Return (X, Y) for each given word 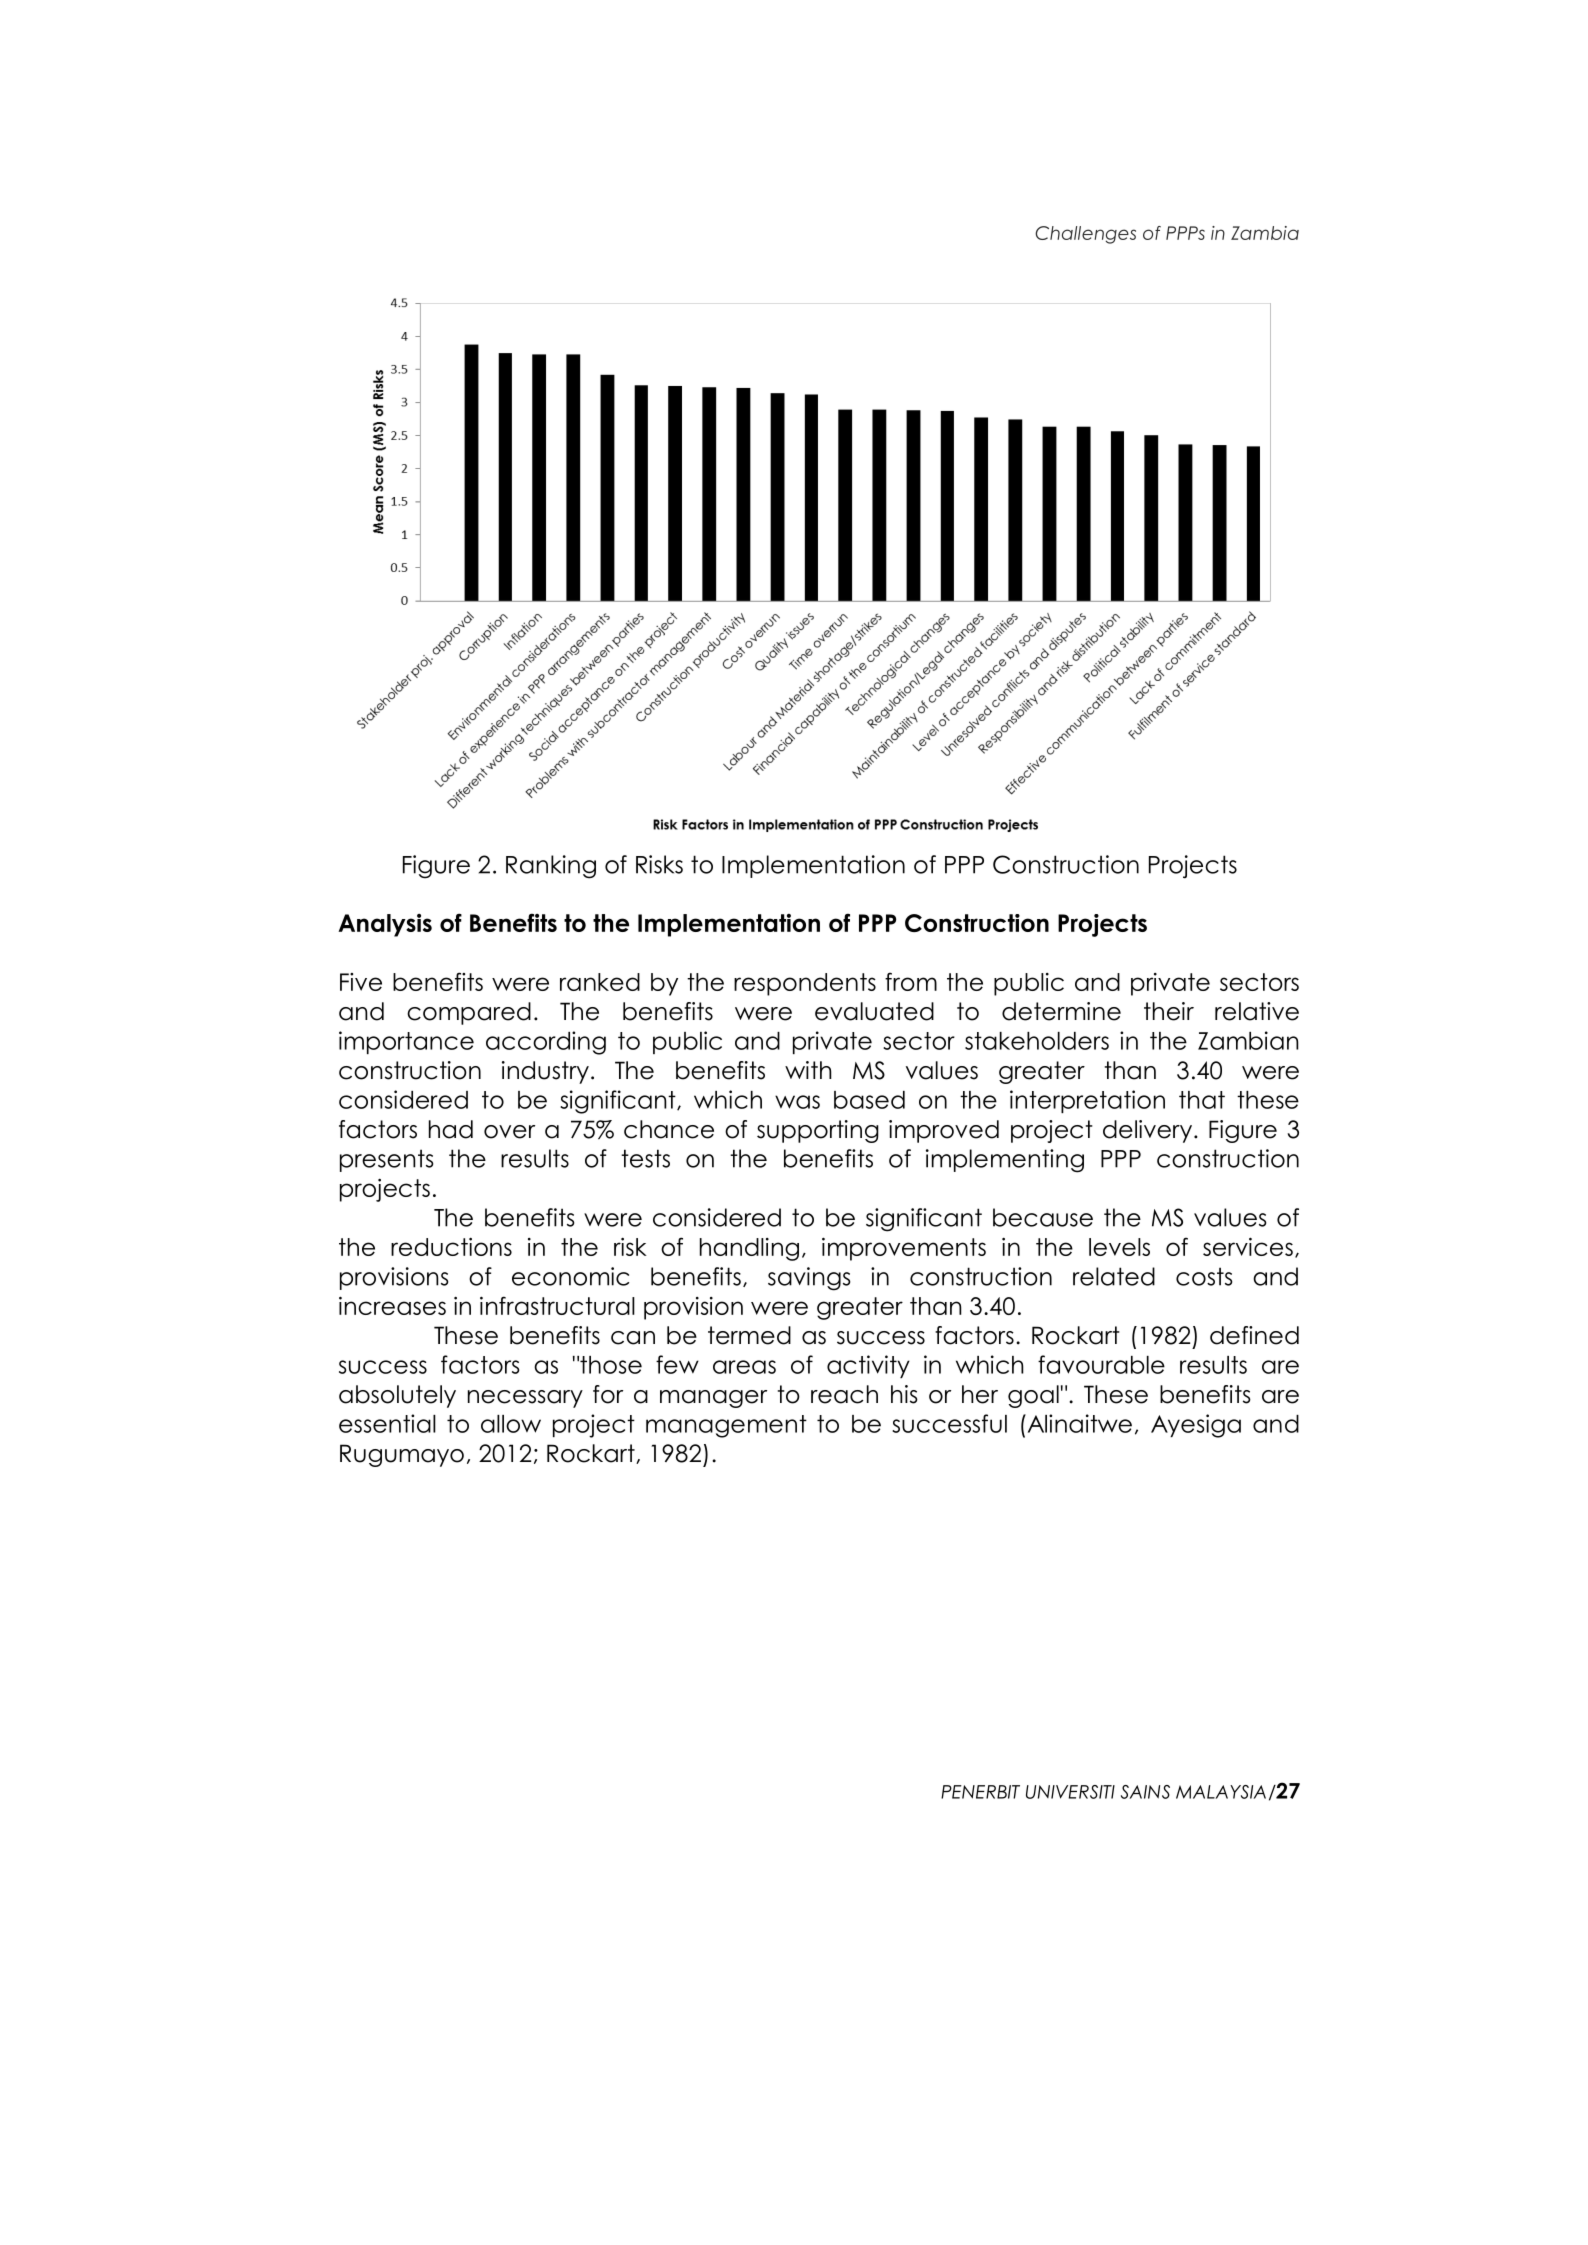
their (1169, 1011)
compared (469, 1013)
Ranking (551, 867)
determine (1061, 1011)
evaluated (874, 1011)
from (911, 981)
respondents (805, 984)
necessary (525, 1399)
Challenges (1085, 235)
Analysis (385, 925)
